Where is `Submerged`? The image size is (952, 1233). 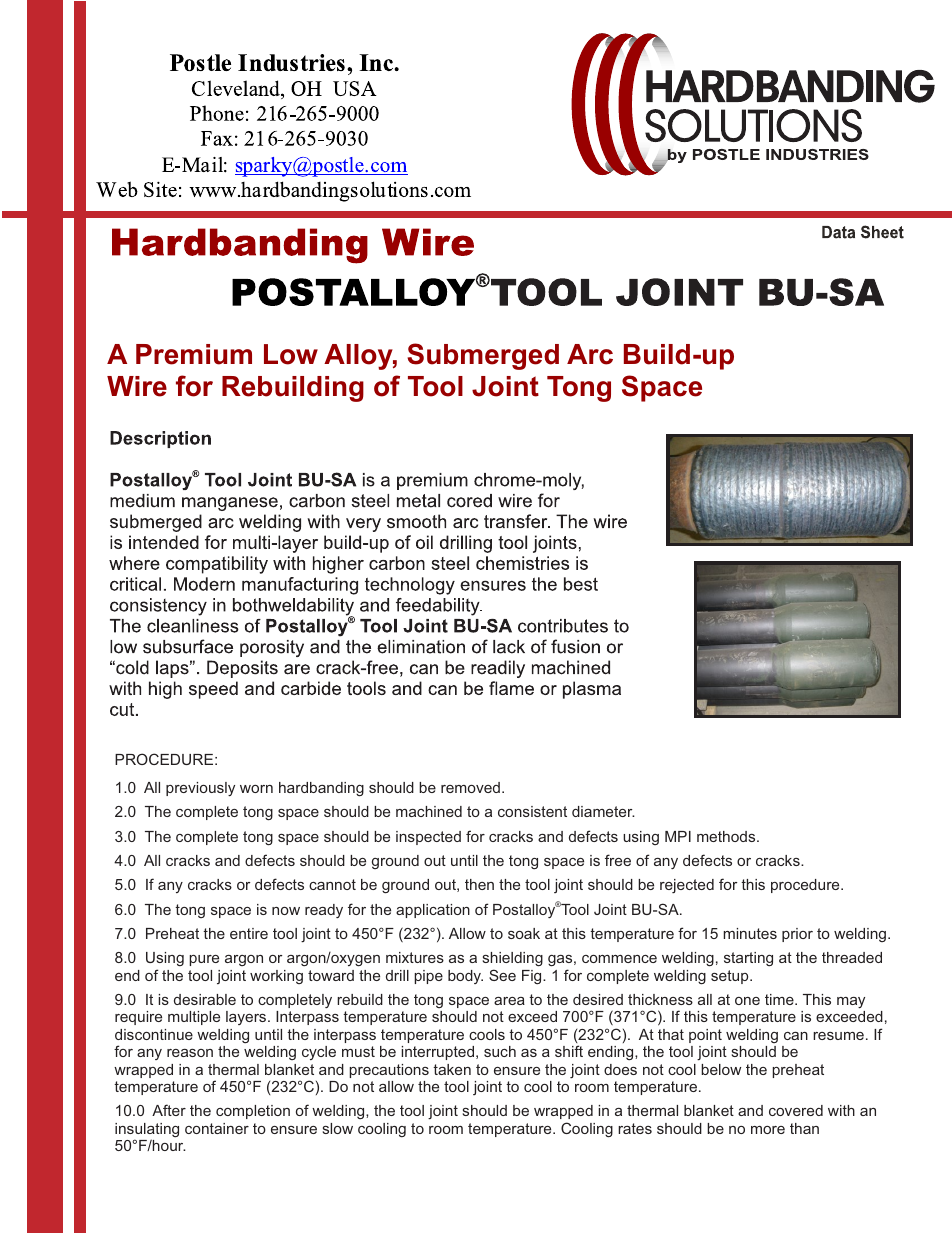
Submerged is located at coordinates (483, 356).
